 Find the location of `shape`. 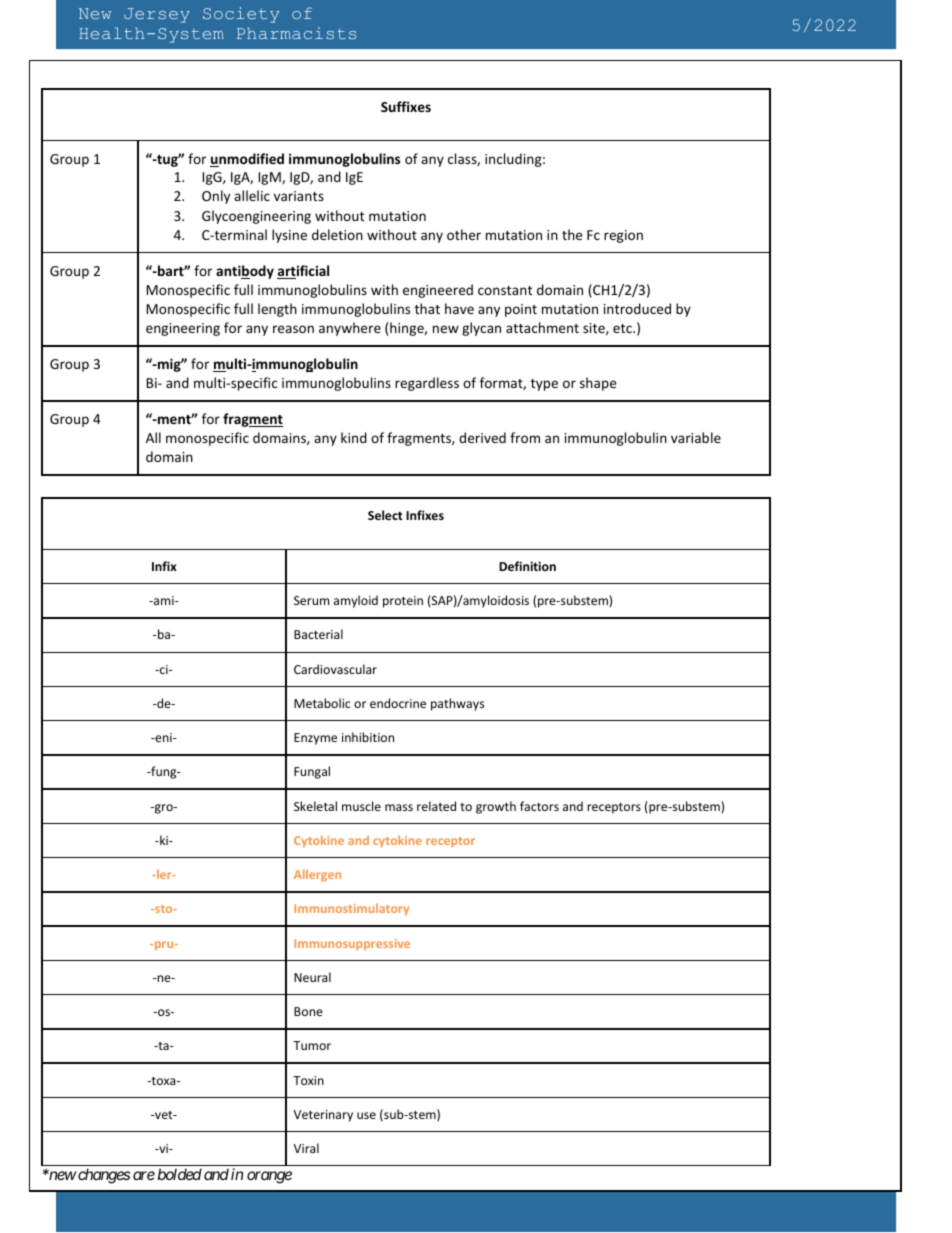

shape is located at coordinates (598, 384).
